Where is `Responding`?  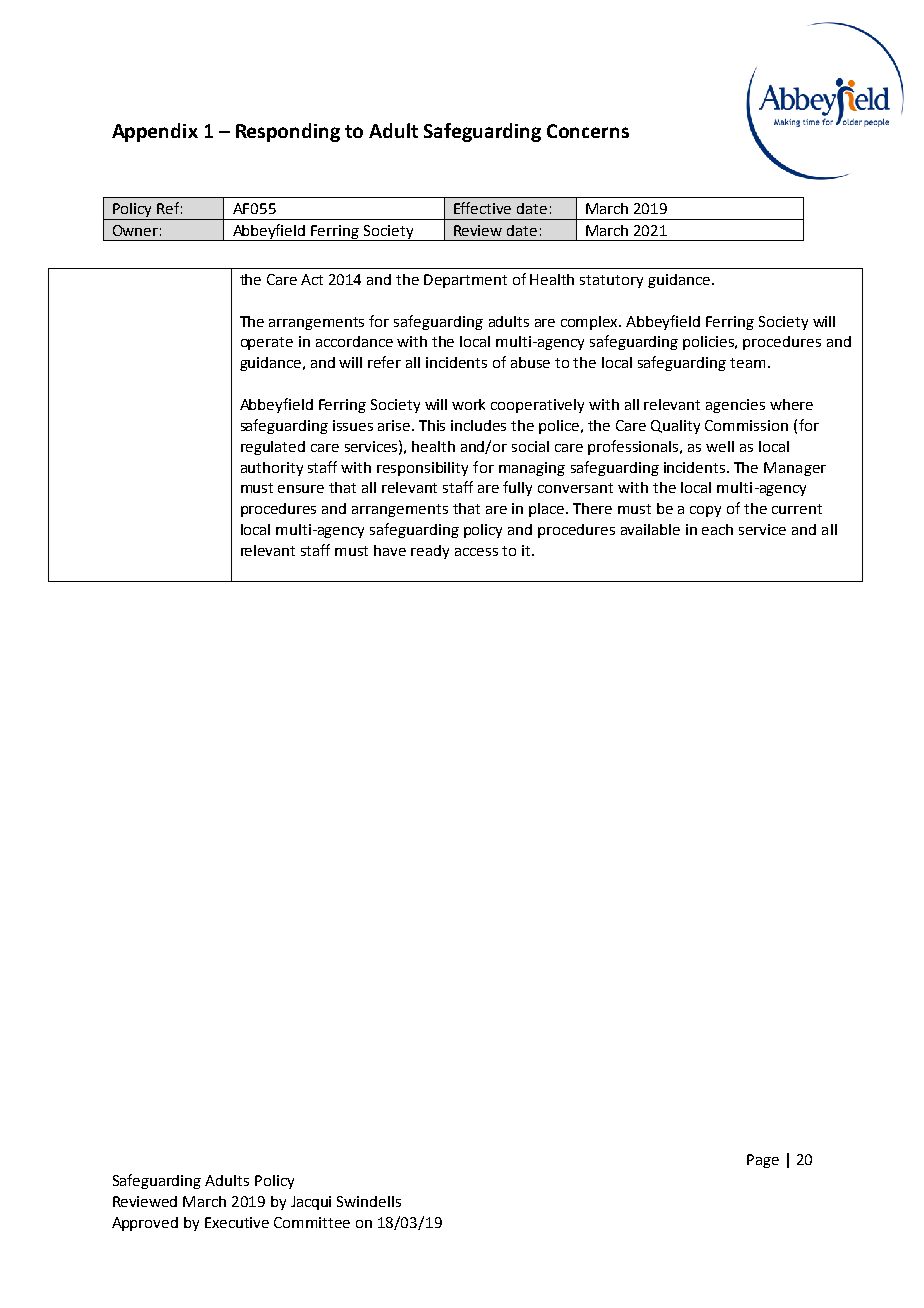
Responding is located at coordinates (288, 132).
